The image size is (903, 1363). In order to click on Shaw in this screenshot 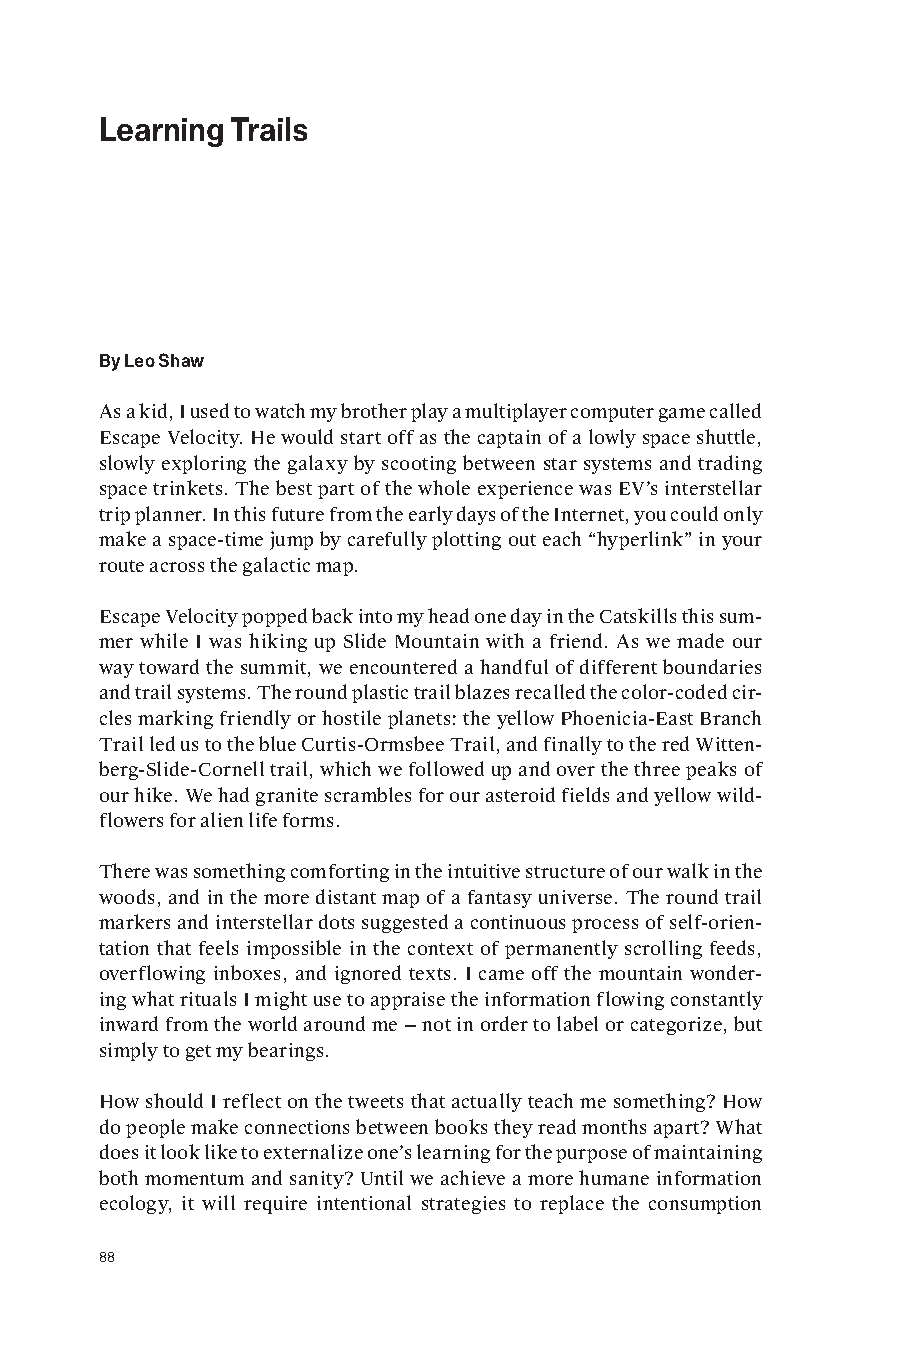, I will do `click(181, 360)`.
